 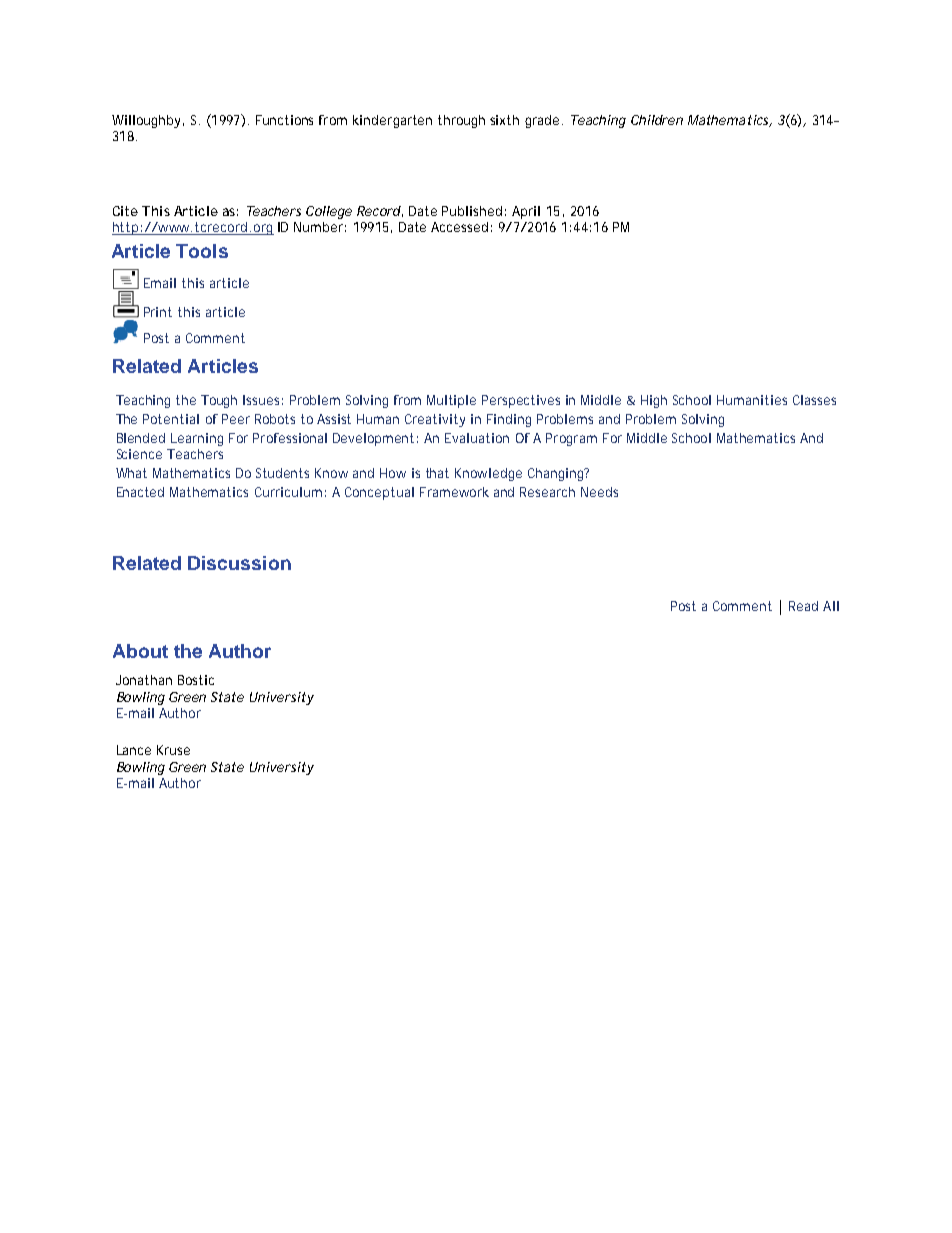 What do you see at coordinates (803, 606) in the screenshot?
I see `Read` at bounding box center [803, 606].
